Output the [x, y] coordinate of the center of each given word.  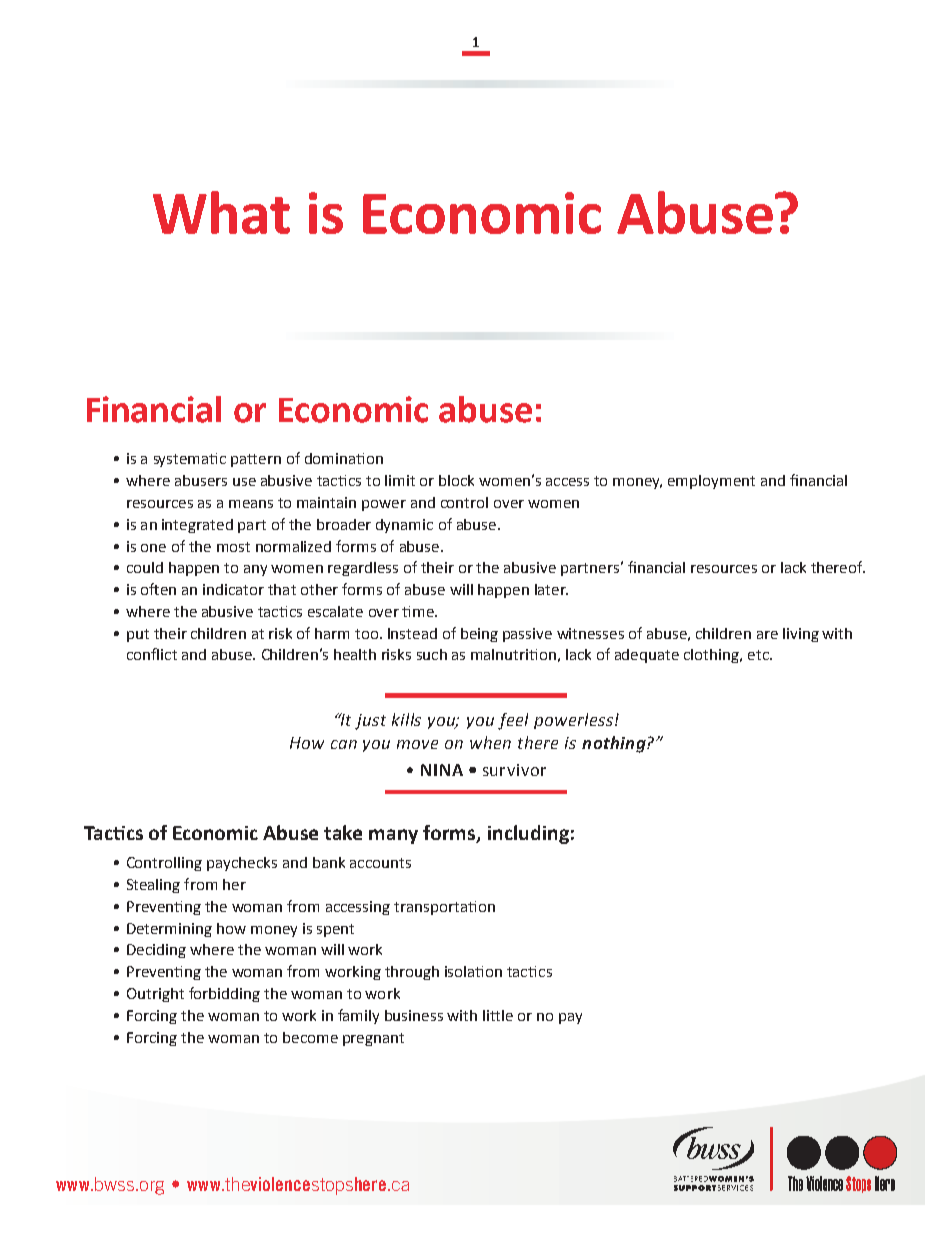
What [221, 212]
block [456, 480]
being [479, 635]
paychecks [242, 864]
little [498, 1015]
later [551, 589]
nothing [615, 744]
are [767, 635]
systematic [190, 460]
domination [344, 458]
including [528, 834]
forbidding [224, 994]
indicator [233, 589]
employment [711, 482]
